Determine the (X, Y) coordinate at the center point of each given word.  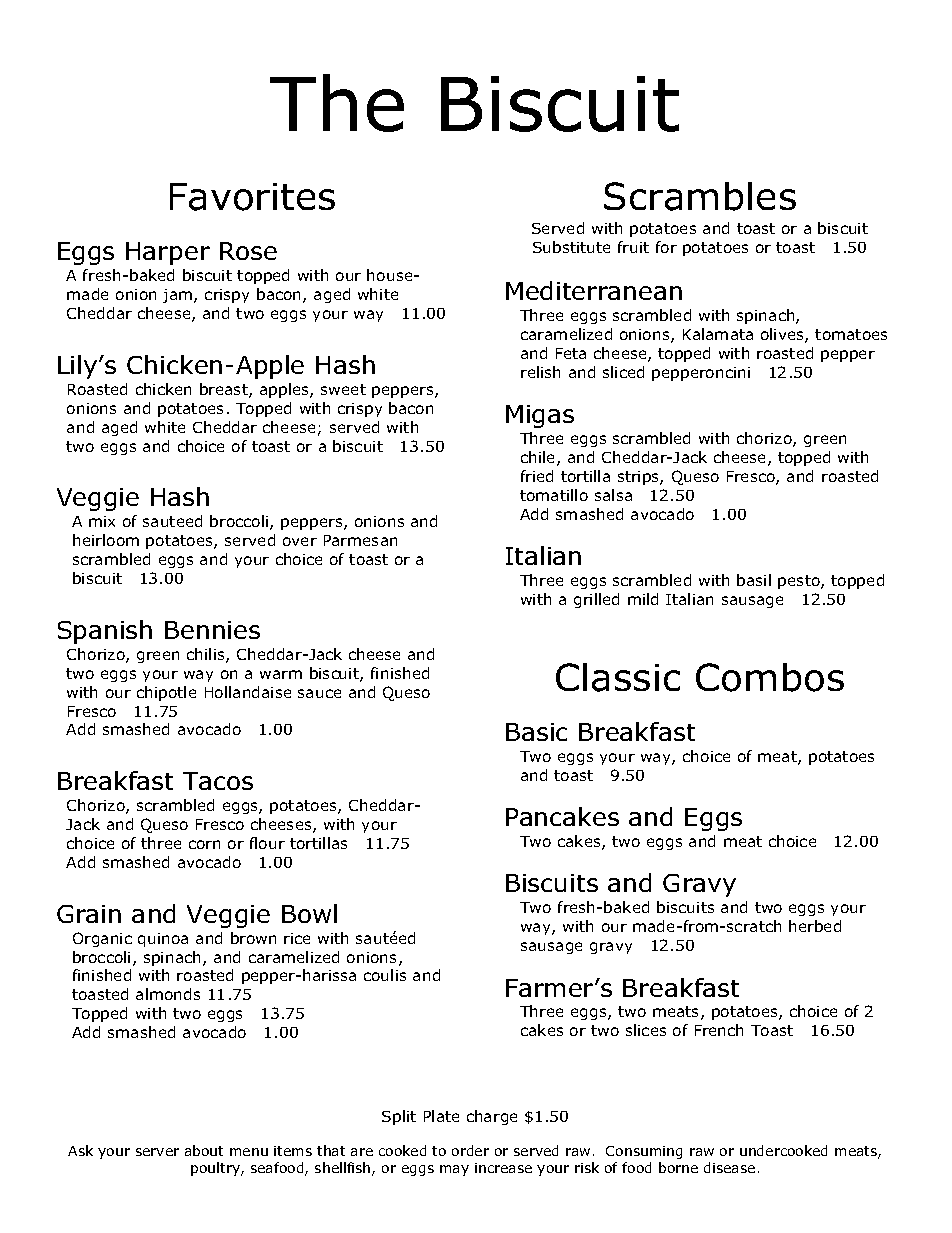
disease (729, 1167)
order (470, 1150)
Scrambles (700, 196)
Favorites (252, 197)
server (157, 1152)
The (337, 103)
